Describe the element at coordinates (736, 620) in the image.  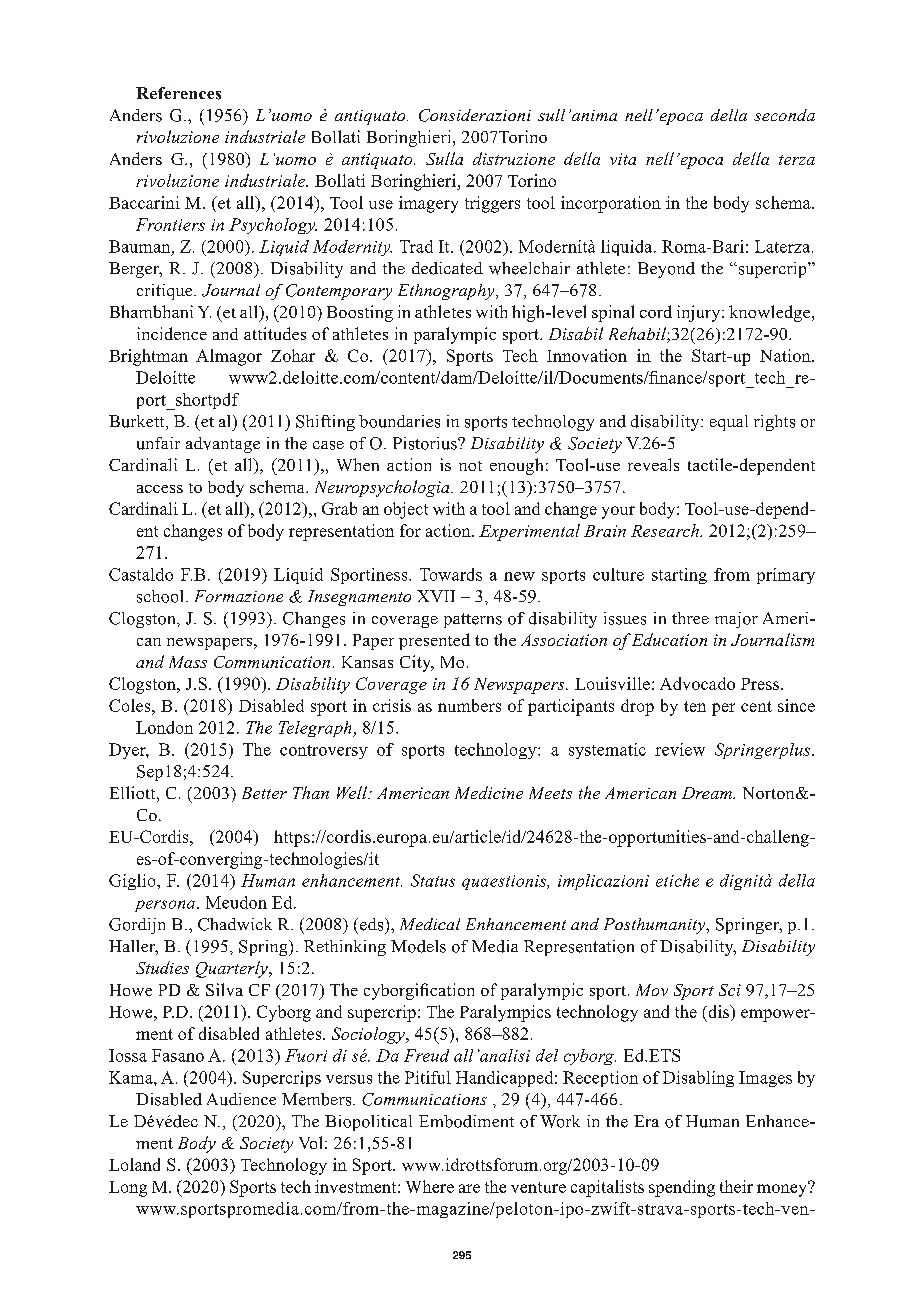
I see `major` at that location.
